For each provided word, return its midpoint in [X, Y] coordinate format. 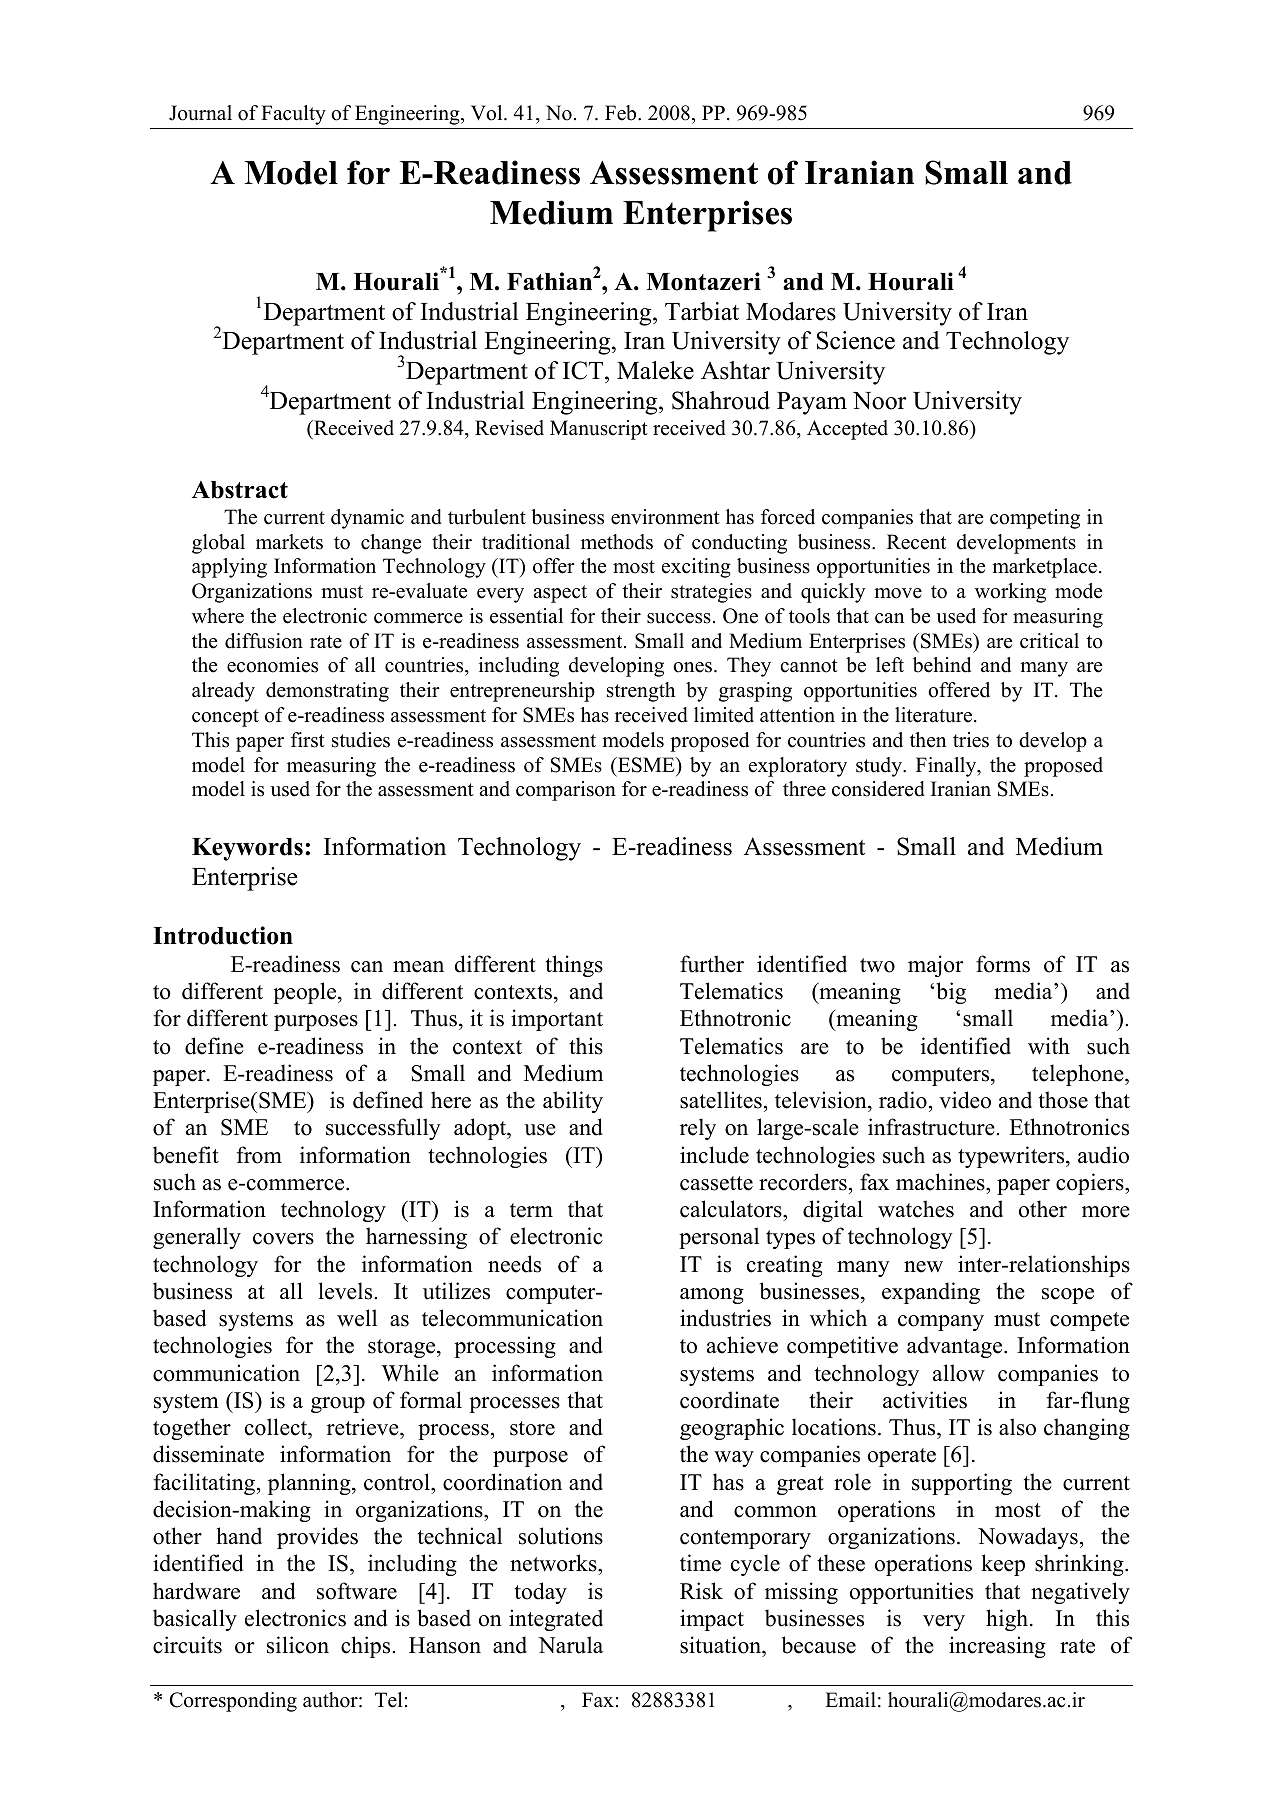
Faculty [293, 115]
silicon [298, 1645]
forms [1003, 964]
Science [856, 340]
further [712, 964]
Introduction [223, 935]
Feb [622, 113]
